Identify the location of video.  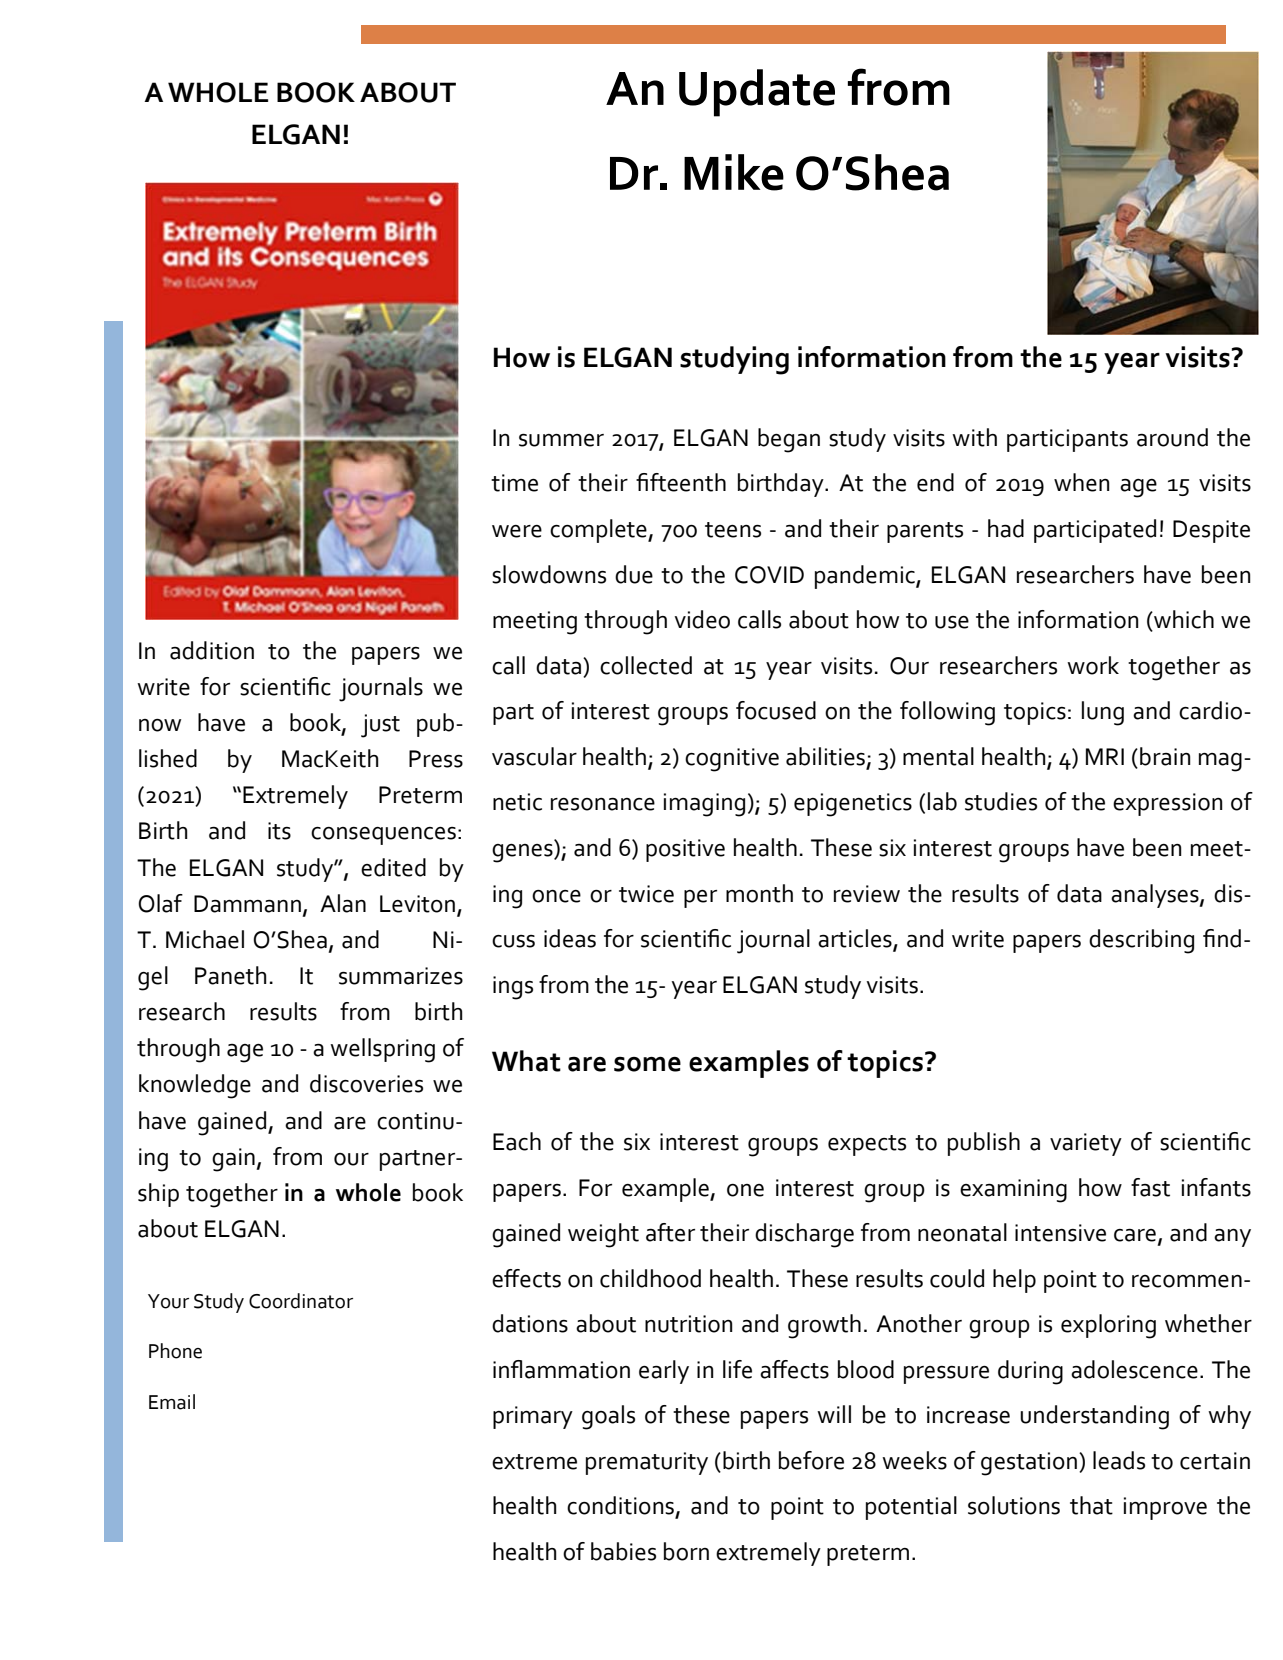
(702, 619).
